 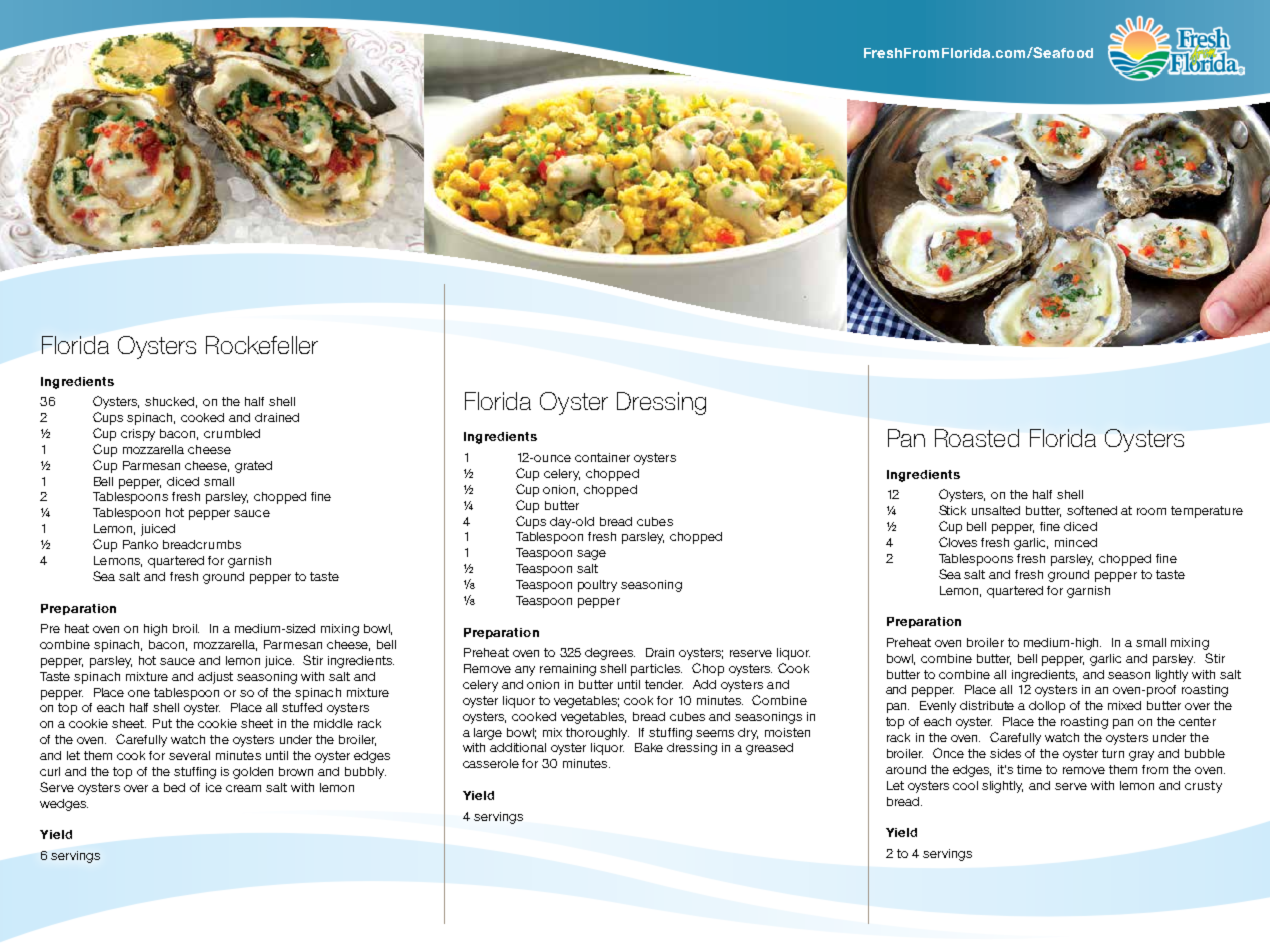 What do you see at coordinates (262, 345) in the screenshot?
I see `Rockefeller` at bounding box center [262, 345].
